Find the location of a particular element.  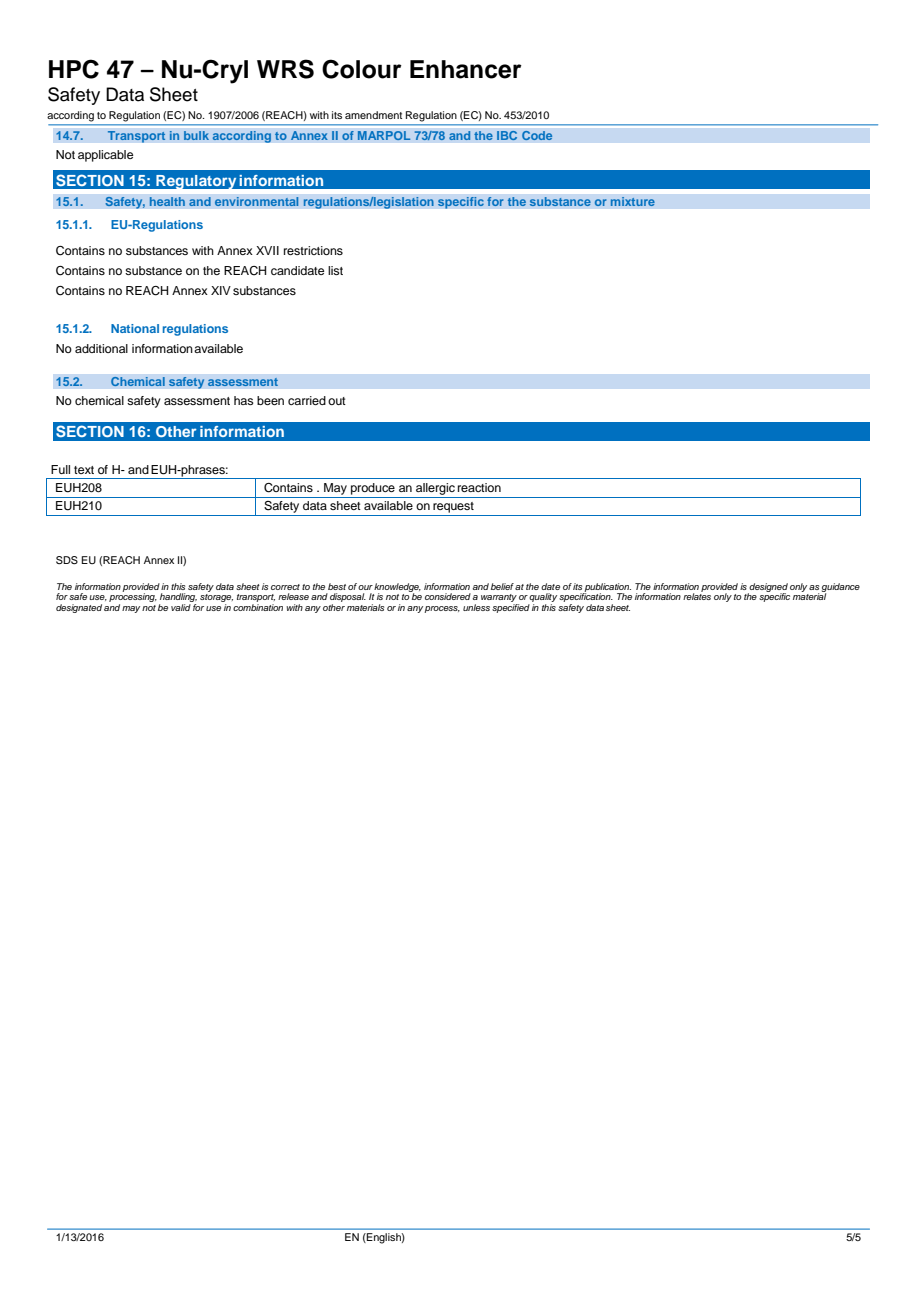

valid is located at coordinates (181, 607).
